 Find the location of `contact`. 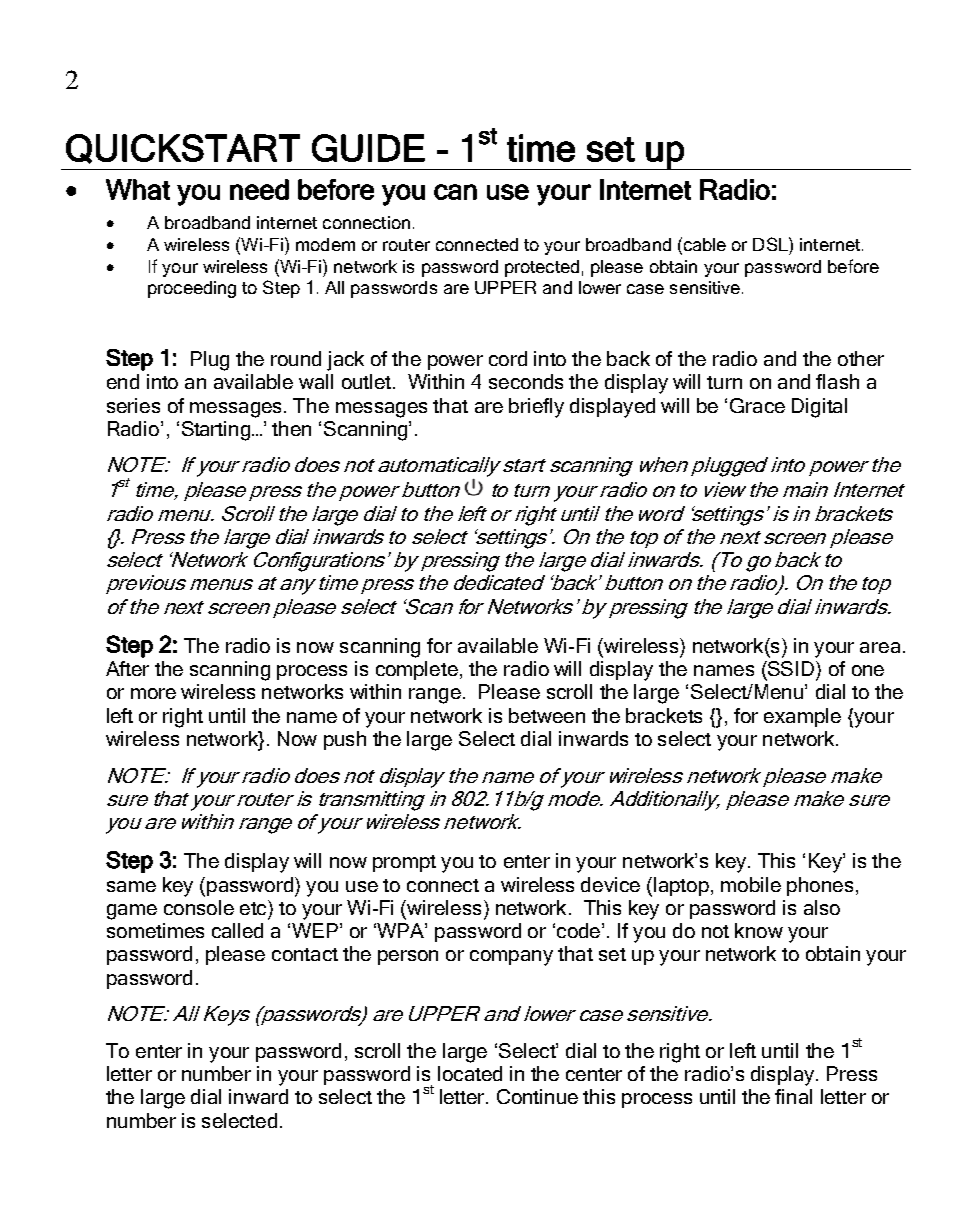

contact is located at coordinates (305, 954).
